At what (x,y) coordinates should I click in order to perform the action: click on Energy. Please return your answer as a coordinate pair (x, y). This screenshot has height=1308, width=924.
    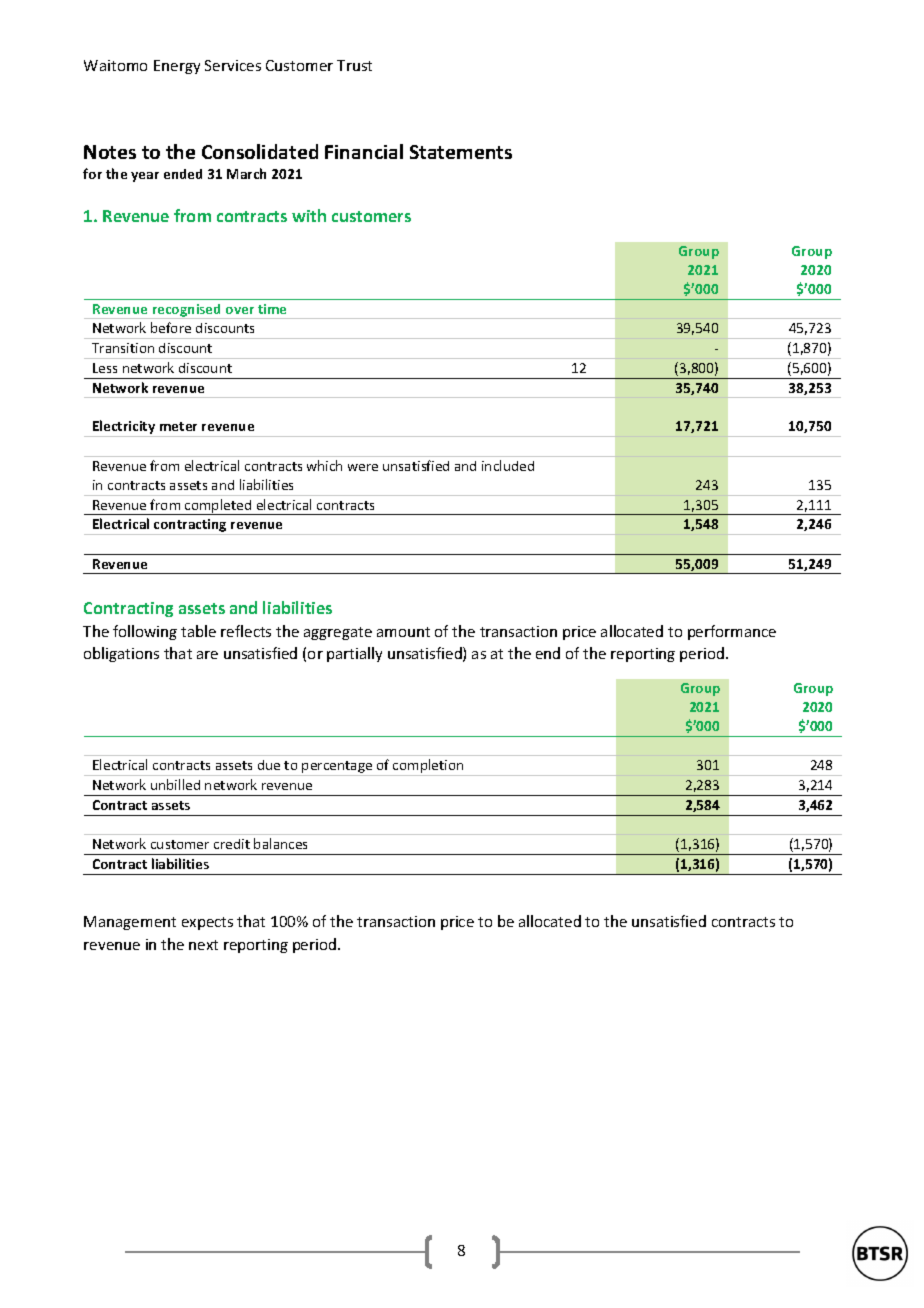
    Looking at the image, I should click on (177, 67).
